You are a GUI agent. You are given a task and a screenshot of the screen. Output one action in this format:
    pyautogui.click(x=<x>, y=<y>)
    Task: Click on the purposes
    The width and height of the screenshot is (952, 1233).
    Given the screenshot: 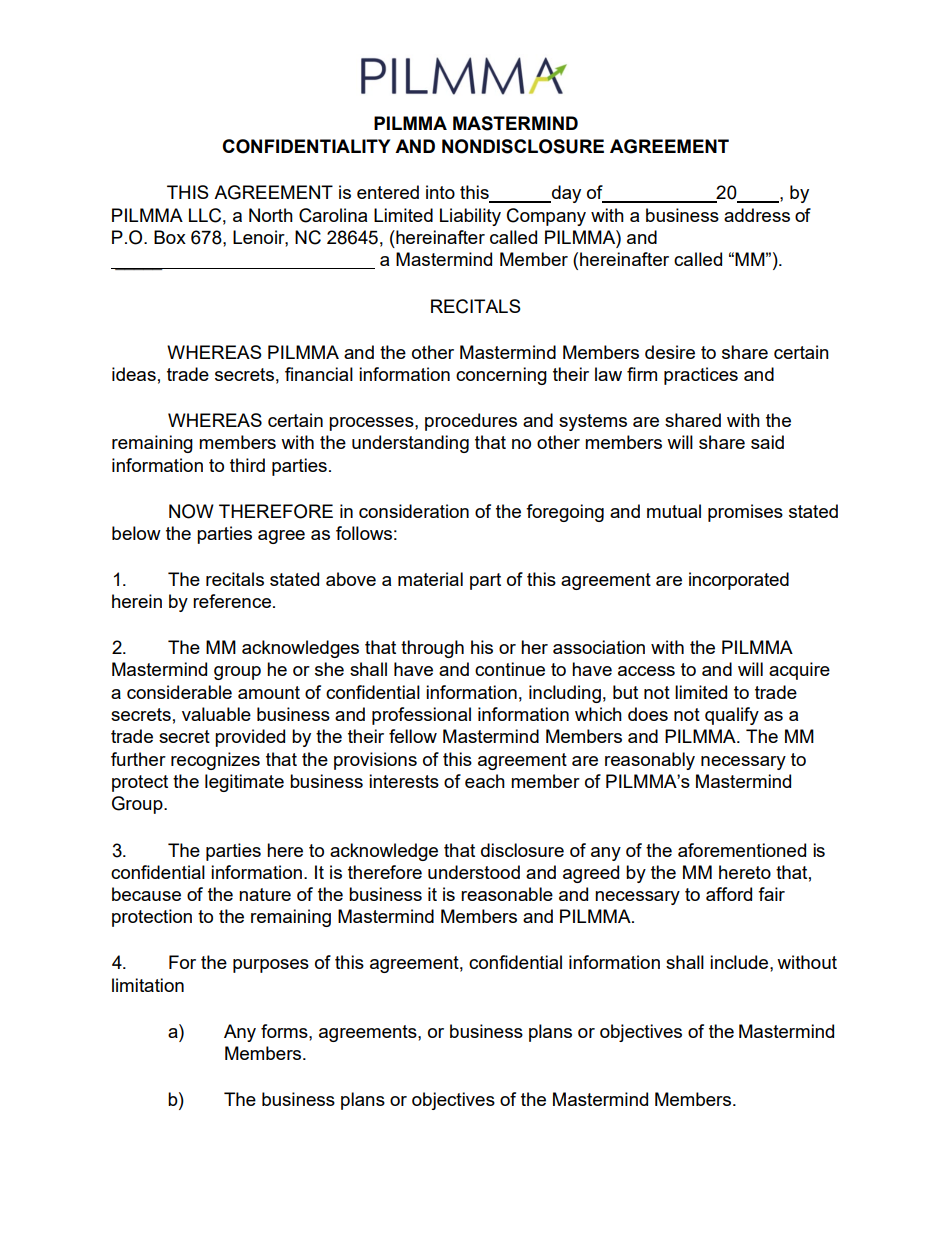 What is the action you would take?
    pyautogui.click(x=271, y=966)
